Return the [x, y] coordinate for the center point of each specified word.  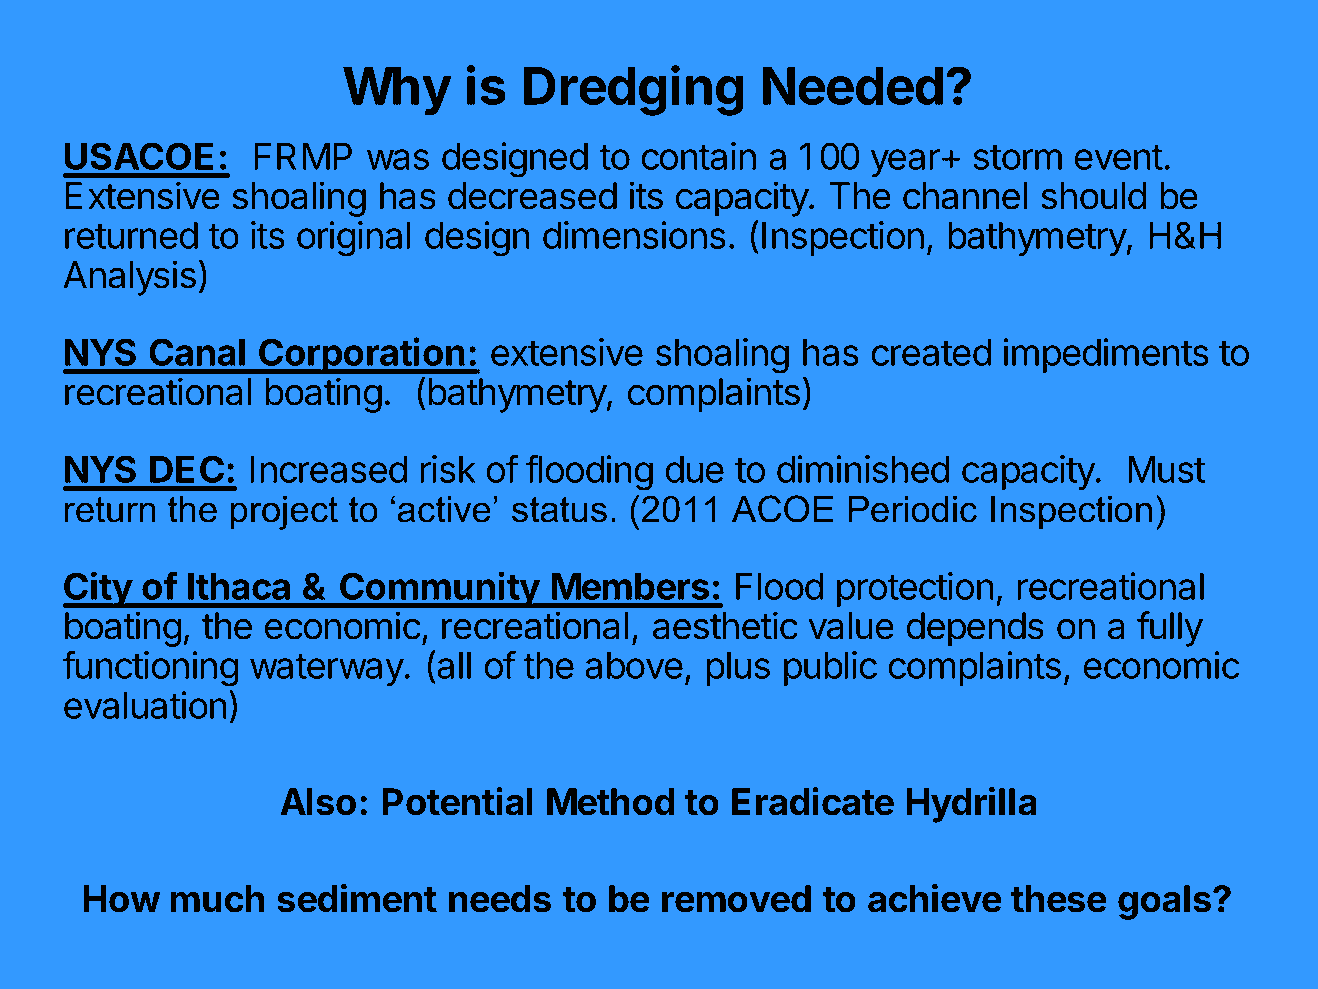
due [695, 469]
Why [397, 91]
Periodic [913, 509]
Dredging [634, 90]
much [217, 899]
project [284, 513]
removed [736, 899]
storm [1017, 157]
